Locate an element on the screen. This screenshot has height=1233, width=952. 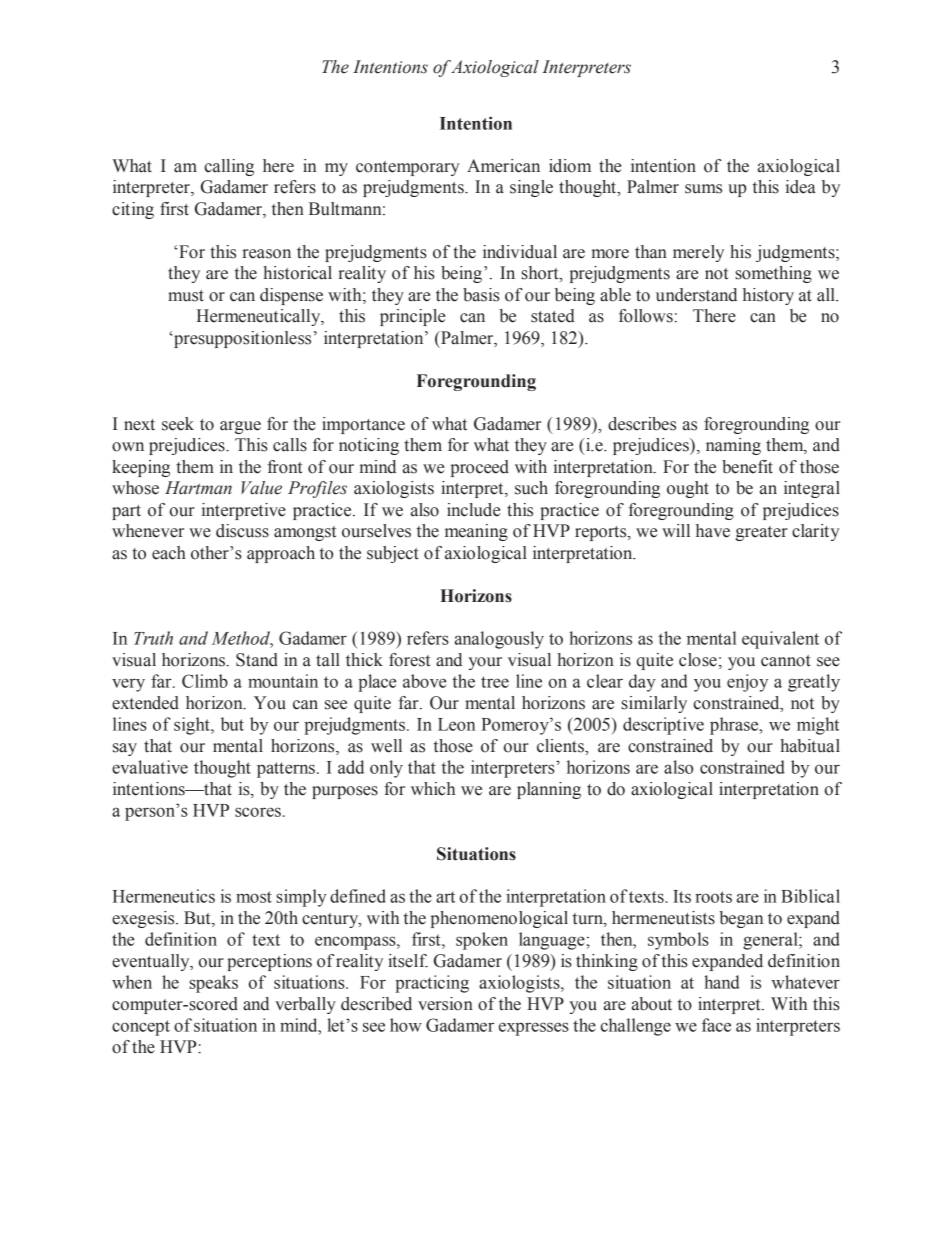
speaks is located at coordinates (213, 984).
